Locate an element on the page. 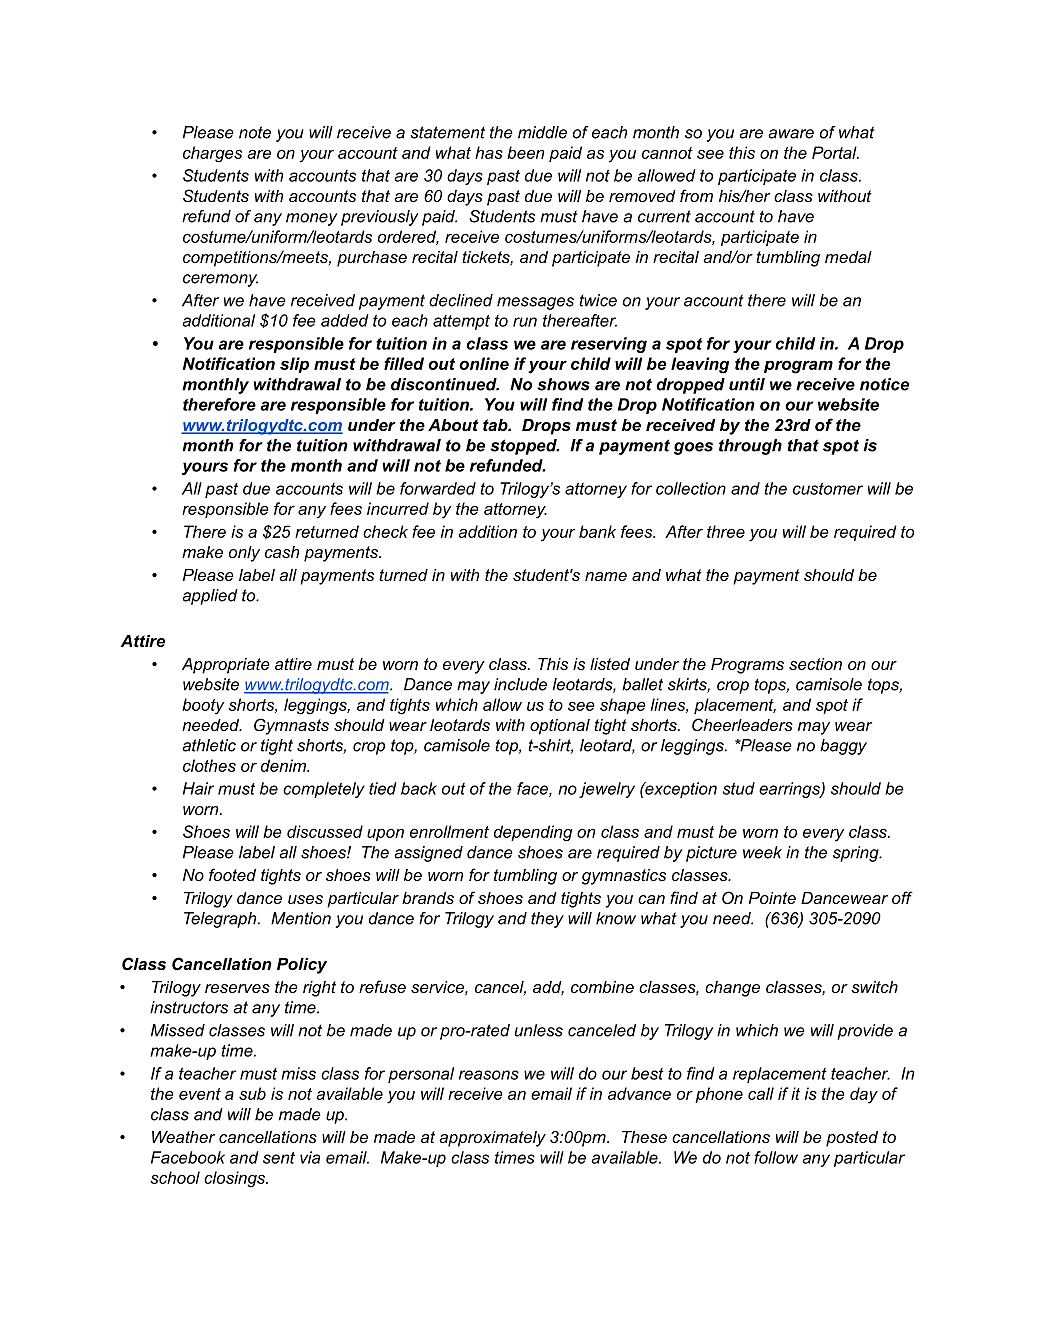  slip is located at coordinates (294, 365).
